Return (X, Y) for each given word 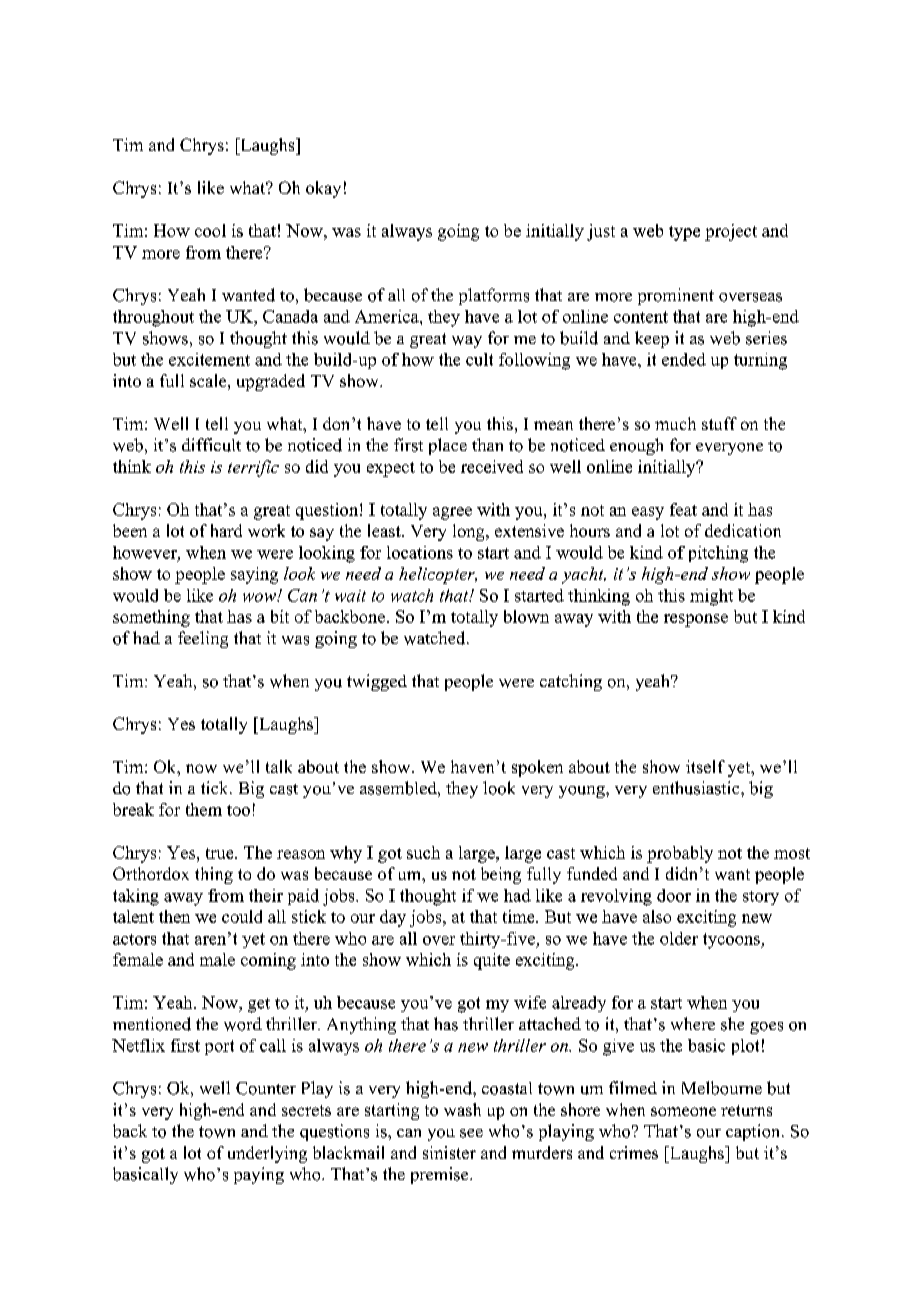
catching (571, 682)
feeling (203, 639)
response (696, 620)
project (731, 232)
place (448, 446)
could (242, 916)
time (520, 916)
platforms (494, 296)
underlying (267, 1154)
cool (210, 230)
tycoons (732, 941)
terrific (253, 468)
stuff (719, 423)
